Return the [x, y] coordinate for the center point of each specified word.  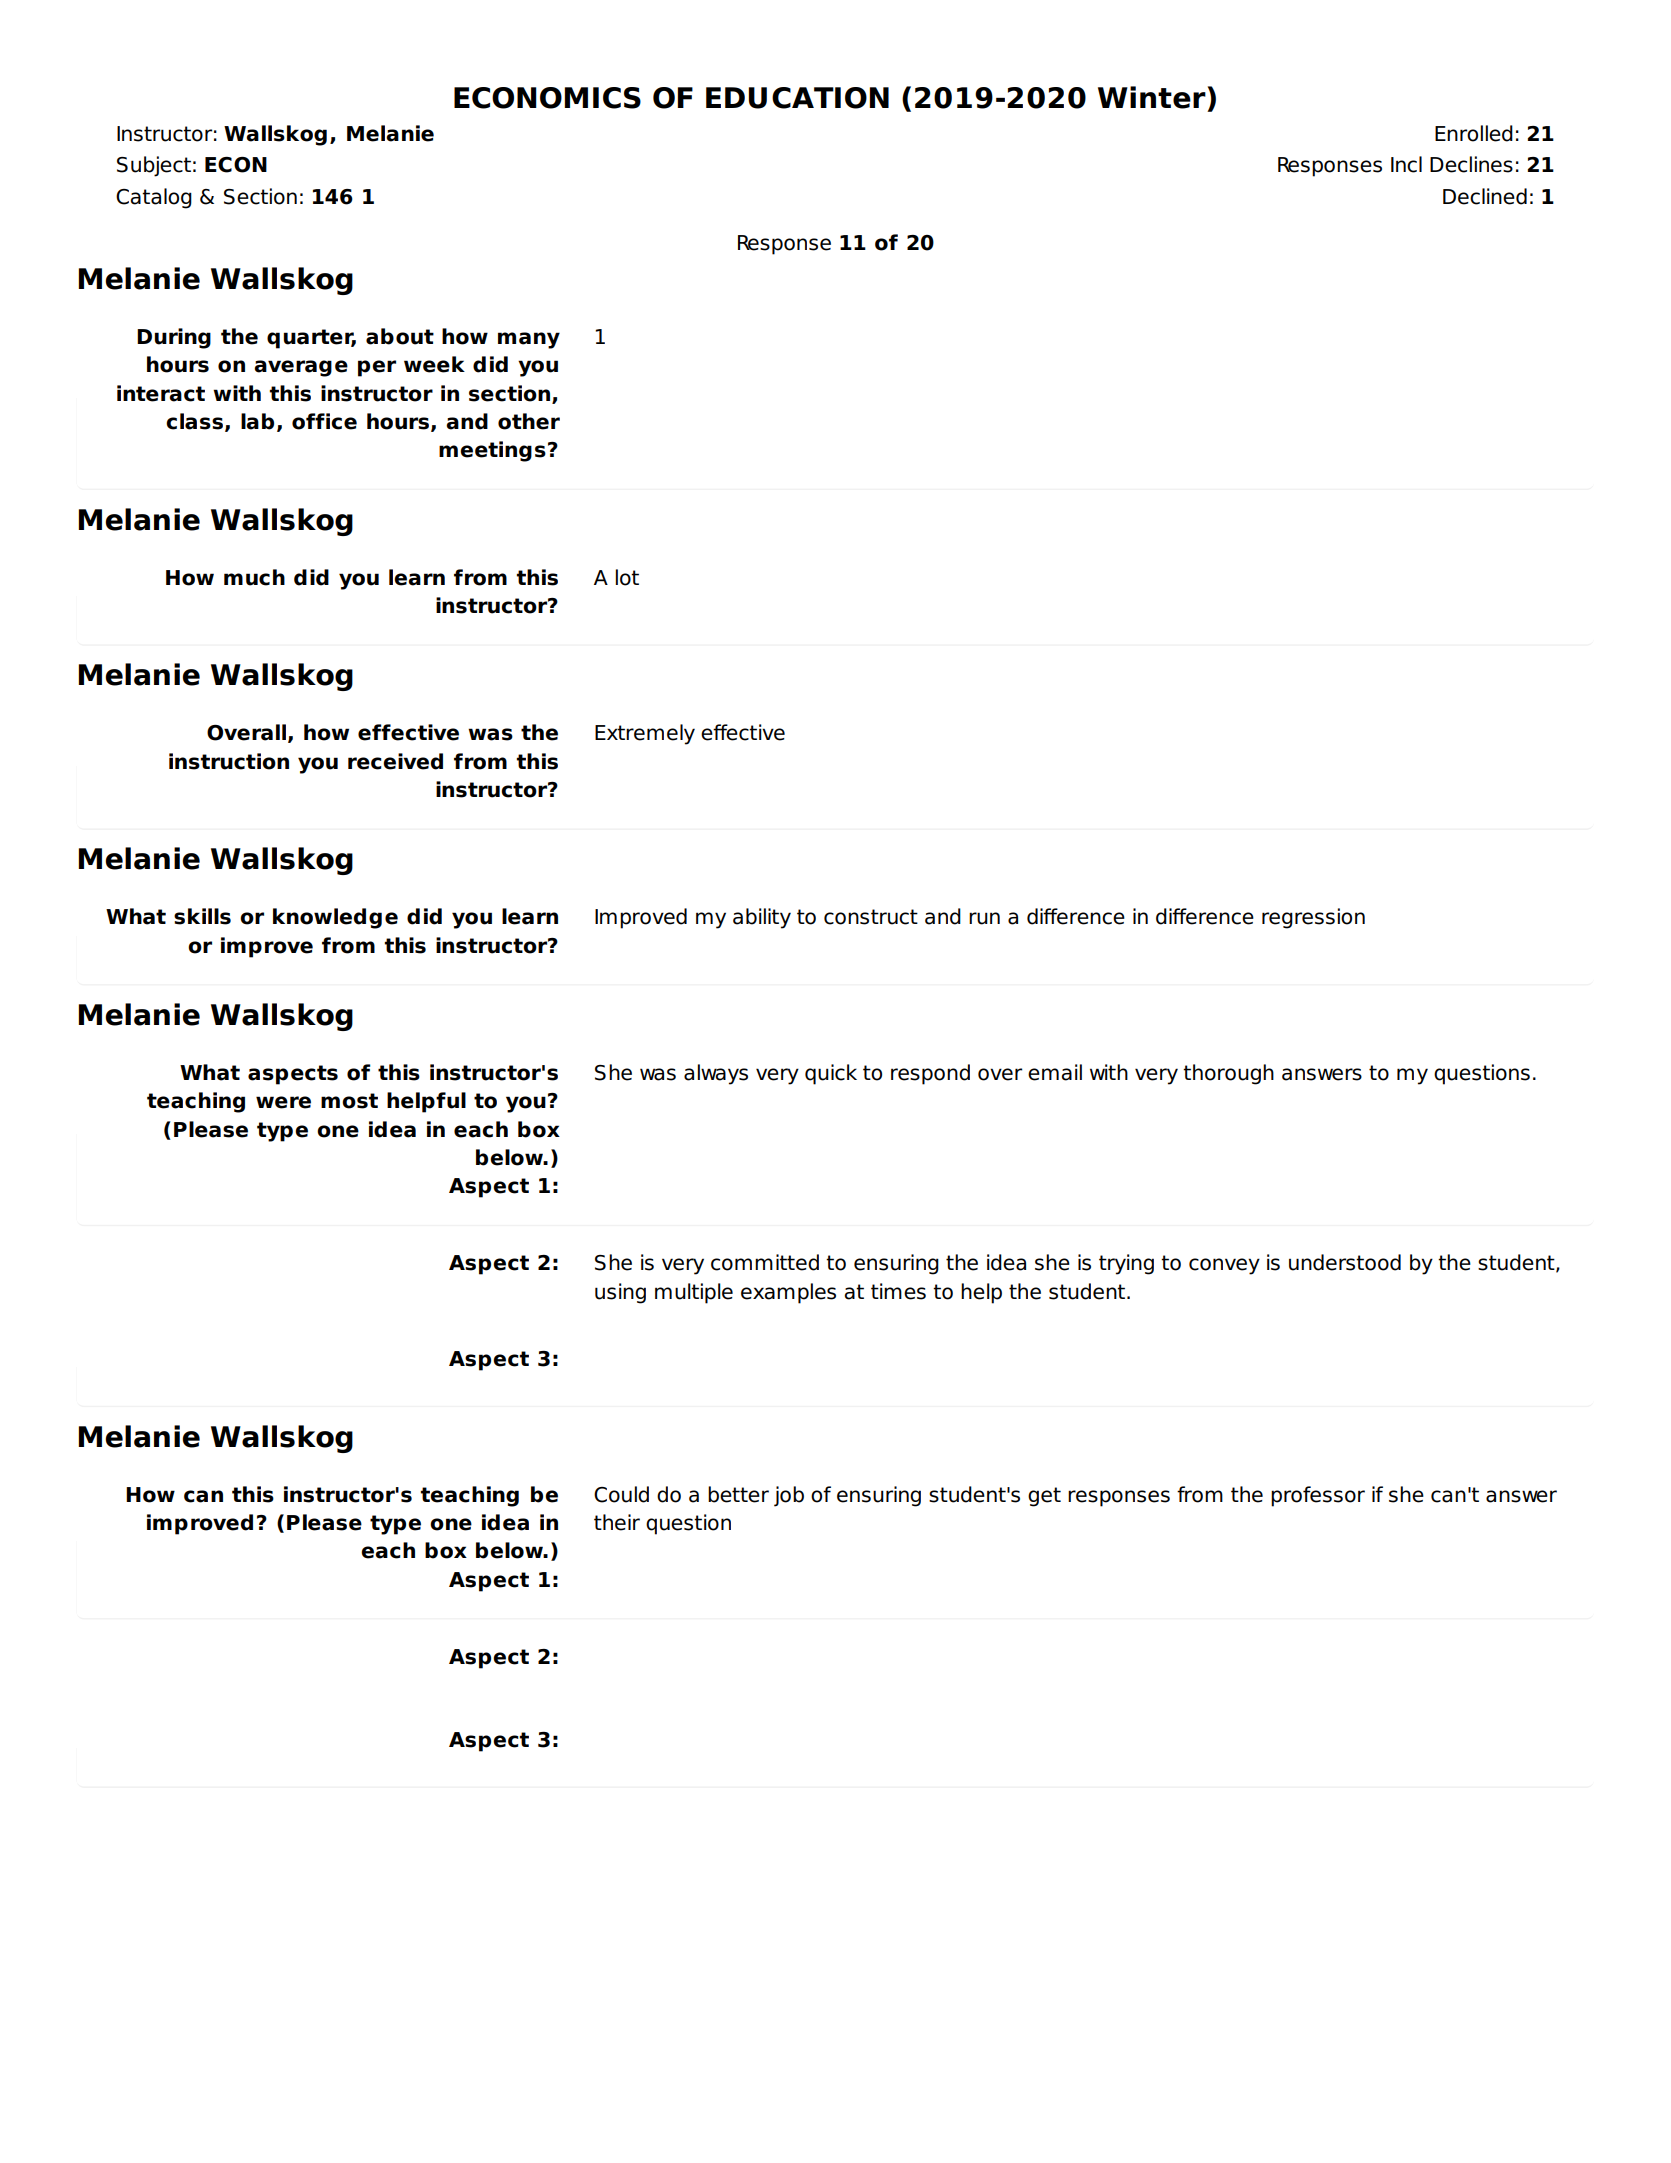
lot [627, 577]
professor [1318, 1496]
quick [831, 1074]
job [789, 1496]
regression [1313, 918]
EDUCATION [797, 98]
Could [621, 1494]
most [349, 1101]
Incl [1406, 164]
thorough [1228, 1074]
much [254, 577]
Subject [154, 166]
